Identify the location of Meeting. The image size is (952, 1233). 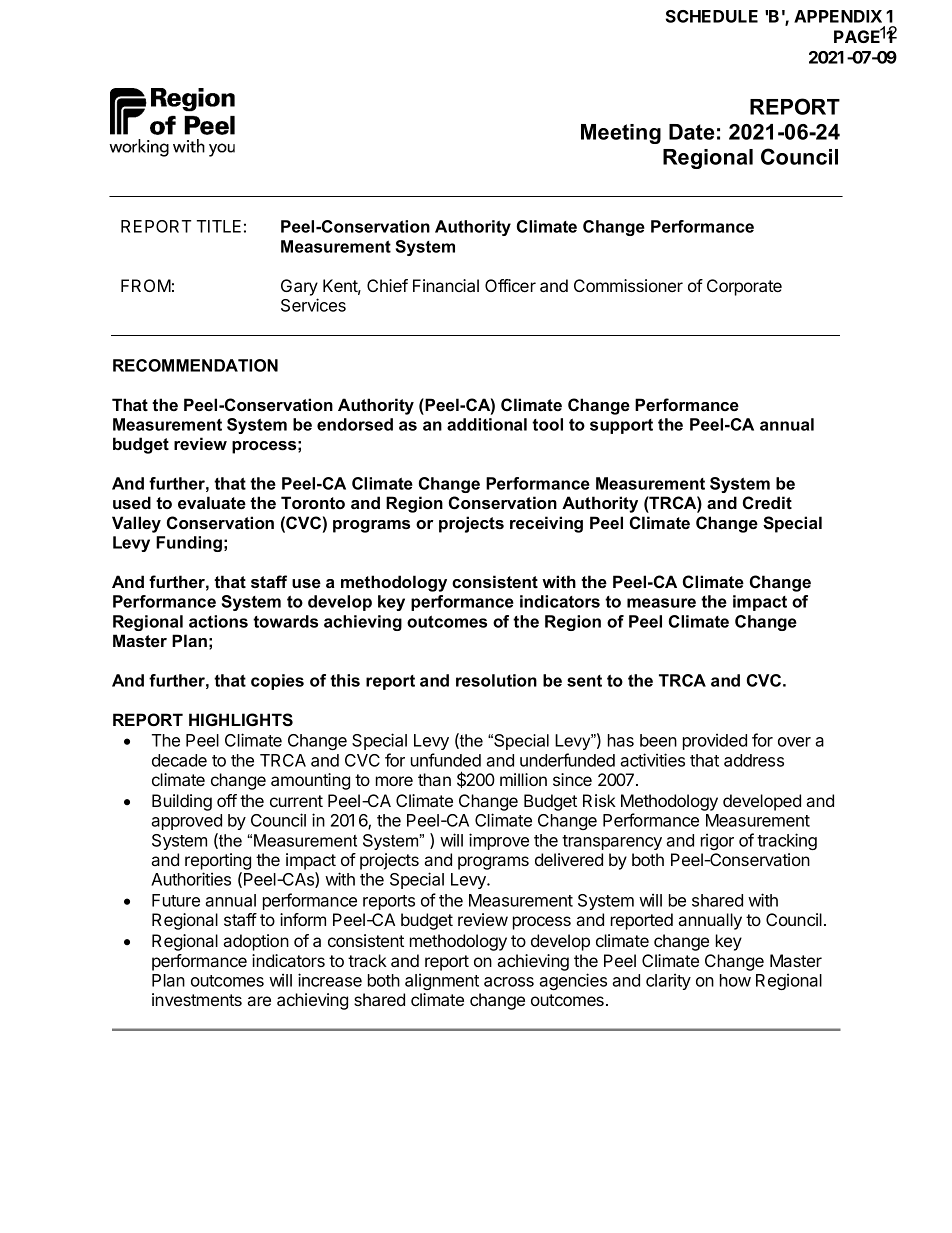
(621, 134).
